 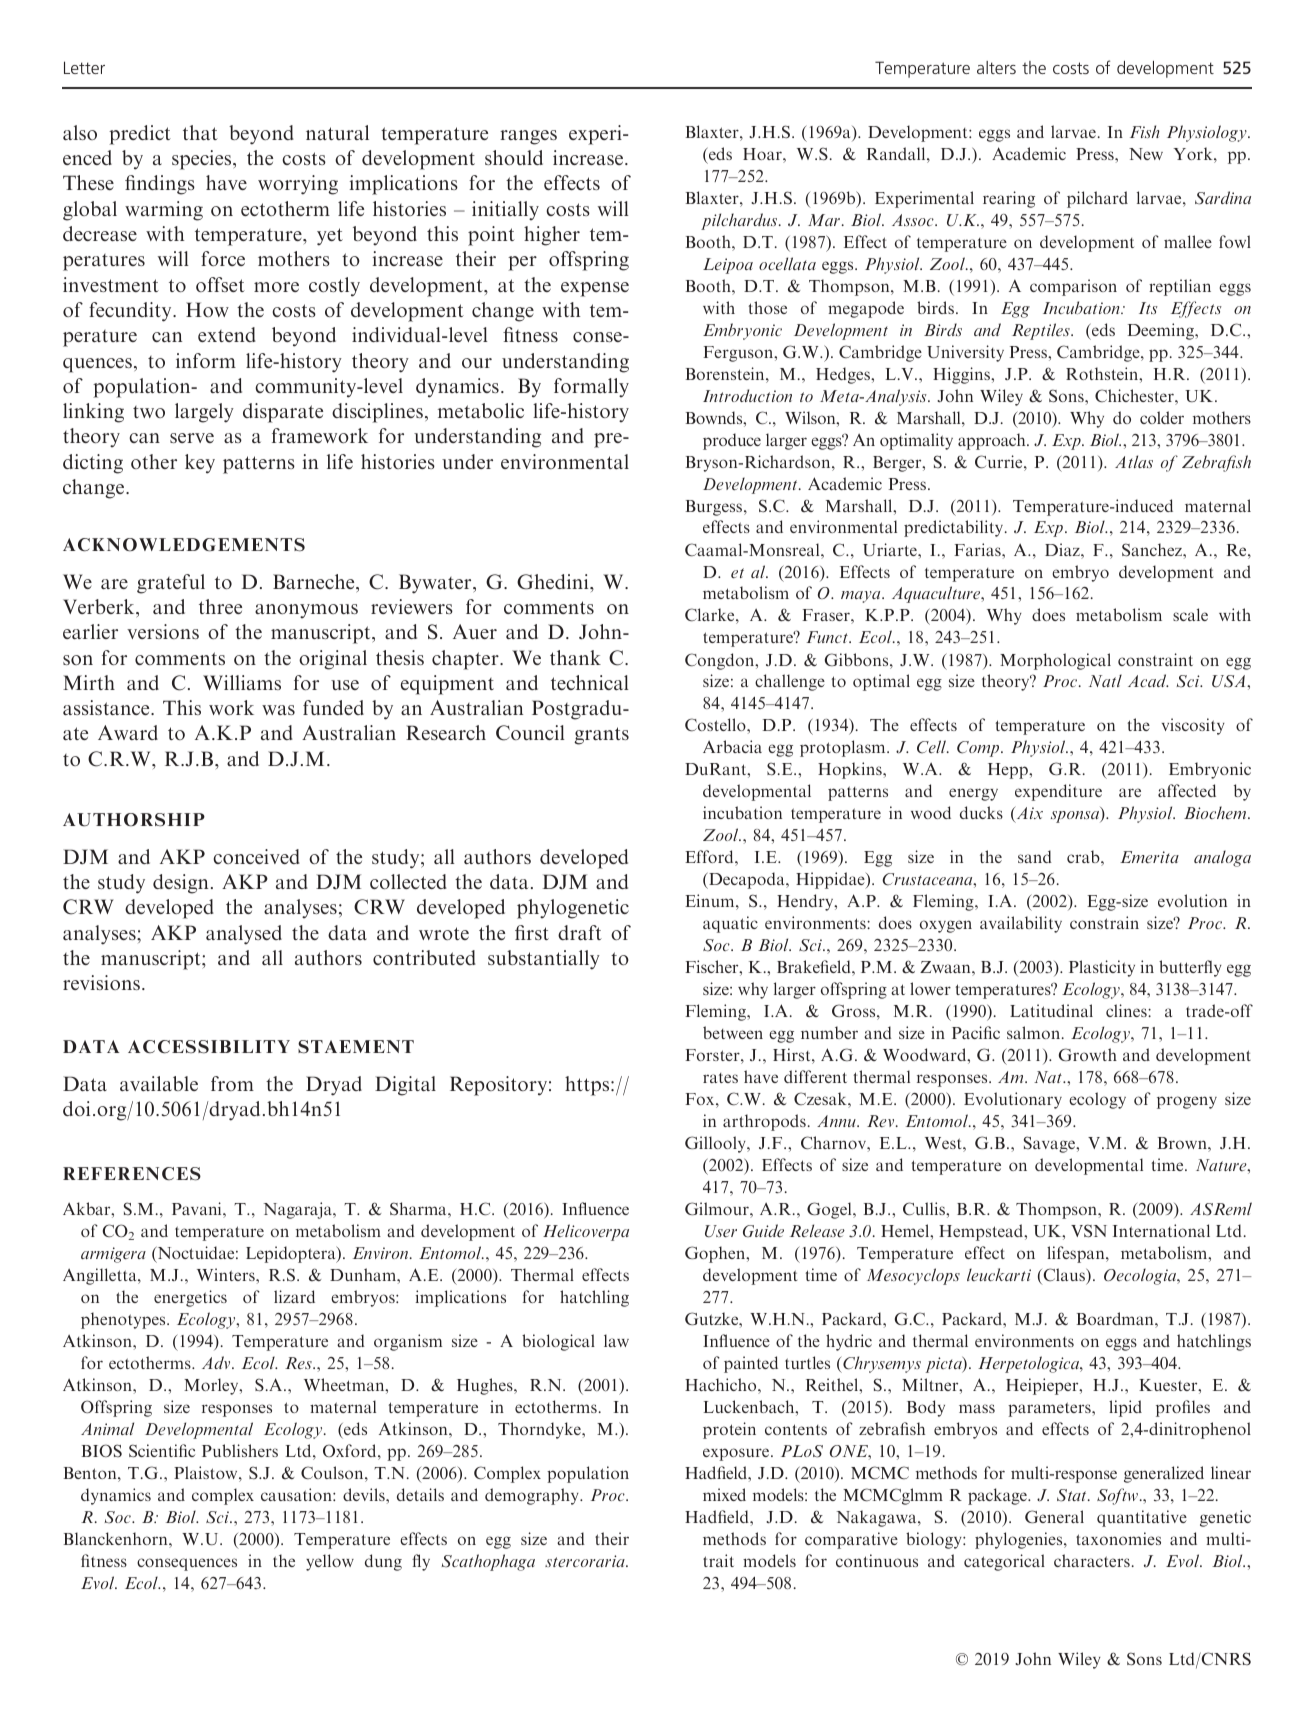 What do you see at coordinates (297, 1494) in the image?
I see `causation` at bounding box center [297, 1494].
